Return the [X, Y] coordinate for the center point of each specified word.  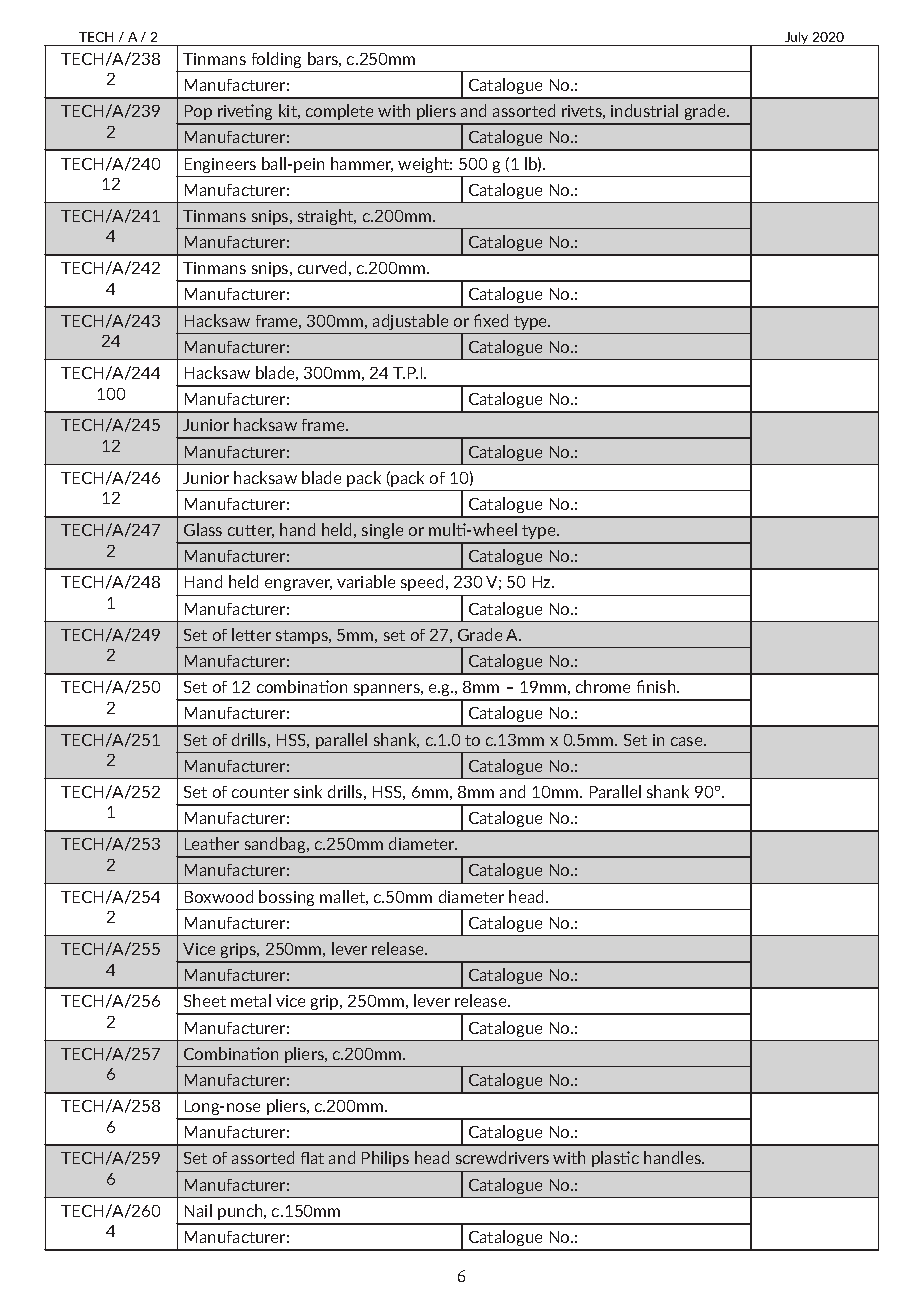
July [797, 39]
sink [308, 791]
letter [251, 634]
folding [276, 60]
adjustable [410, 322]
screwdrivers [502, 1157]
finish [657, 686]
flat [312, 1158]
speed [422, 583]
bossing [286, 898]
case [688, 741]
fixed [491, 320]
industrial [644, 110]
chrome [603, 686]
